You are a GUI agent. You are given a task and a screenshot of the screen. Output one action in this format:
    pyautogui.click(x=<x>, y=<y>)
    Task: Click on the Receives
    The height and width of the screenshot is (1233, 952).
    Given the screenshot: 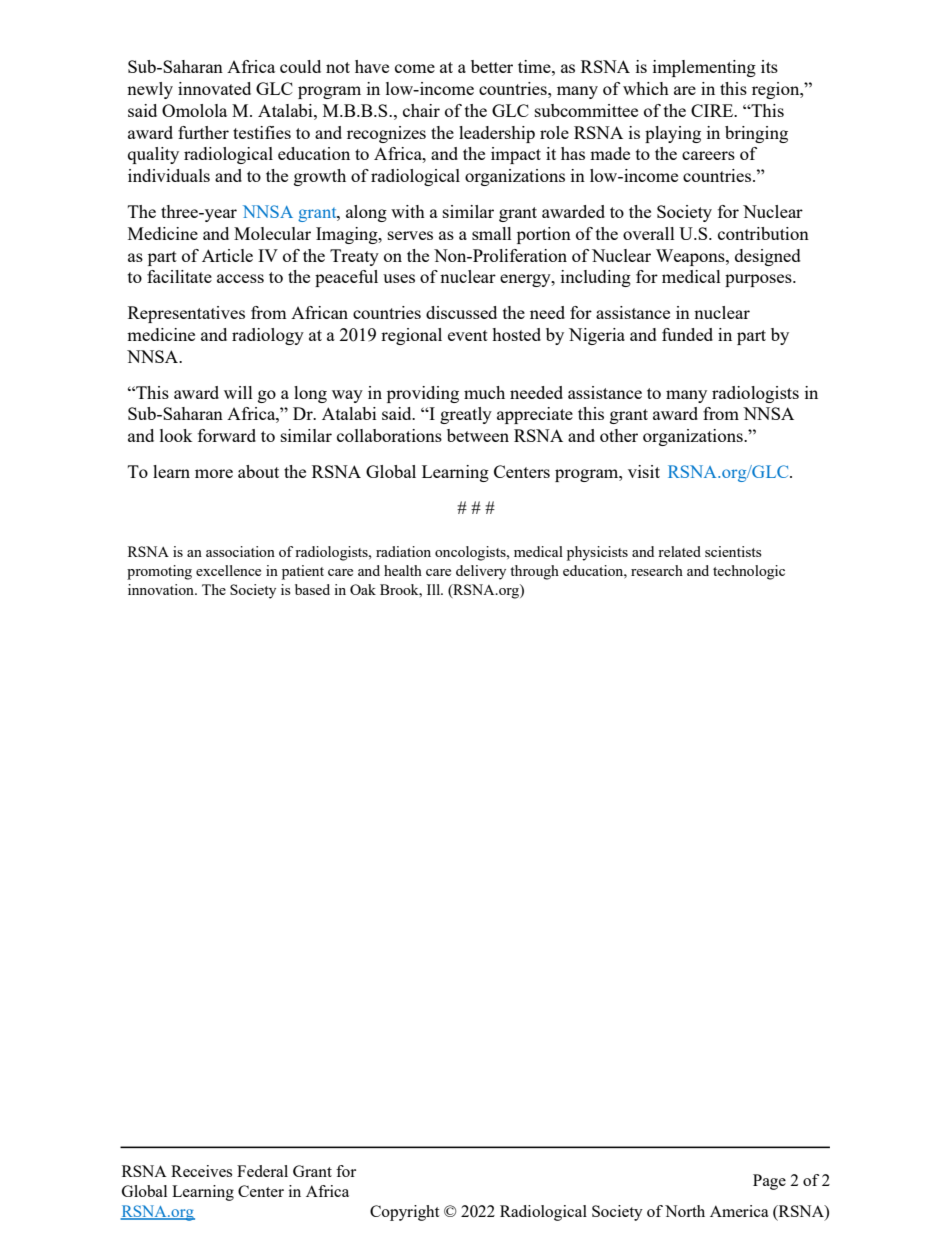 What is the action you would take?
    pyautogui.click(x=201, y=1171)
